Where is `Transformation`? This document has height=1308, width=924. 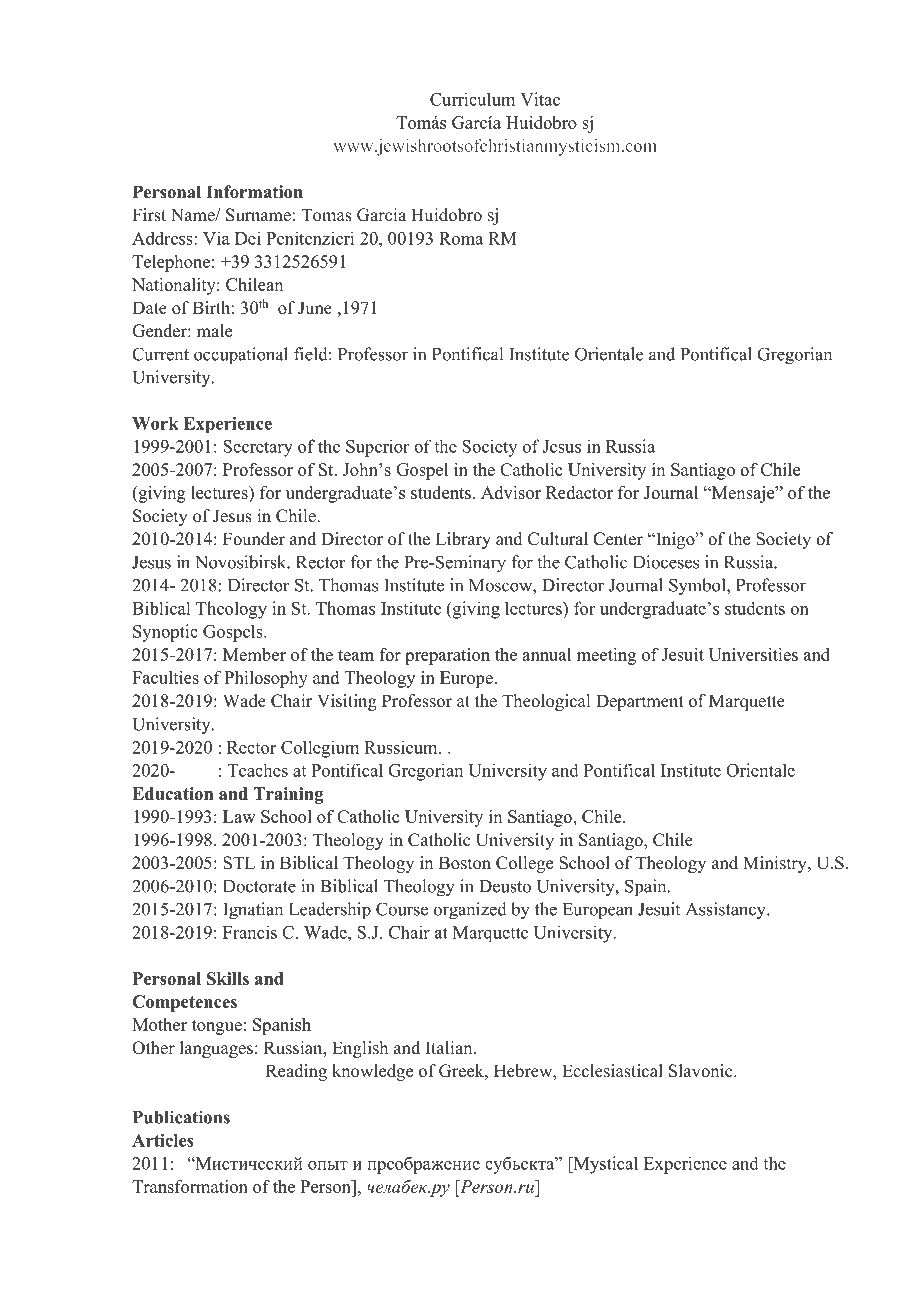 Transformation is located at coordinates (190, 1186).
